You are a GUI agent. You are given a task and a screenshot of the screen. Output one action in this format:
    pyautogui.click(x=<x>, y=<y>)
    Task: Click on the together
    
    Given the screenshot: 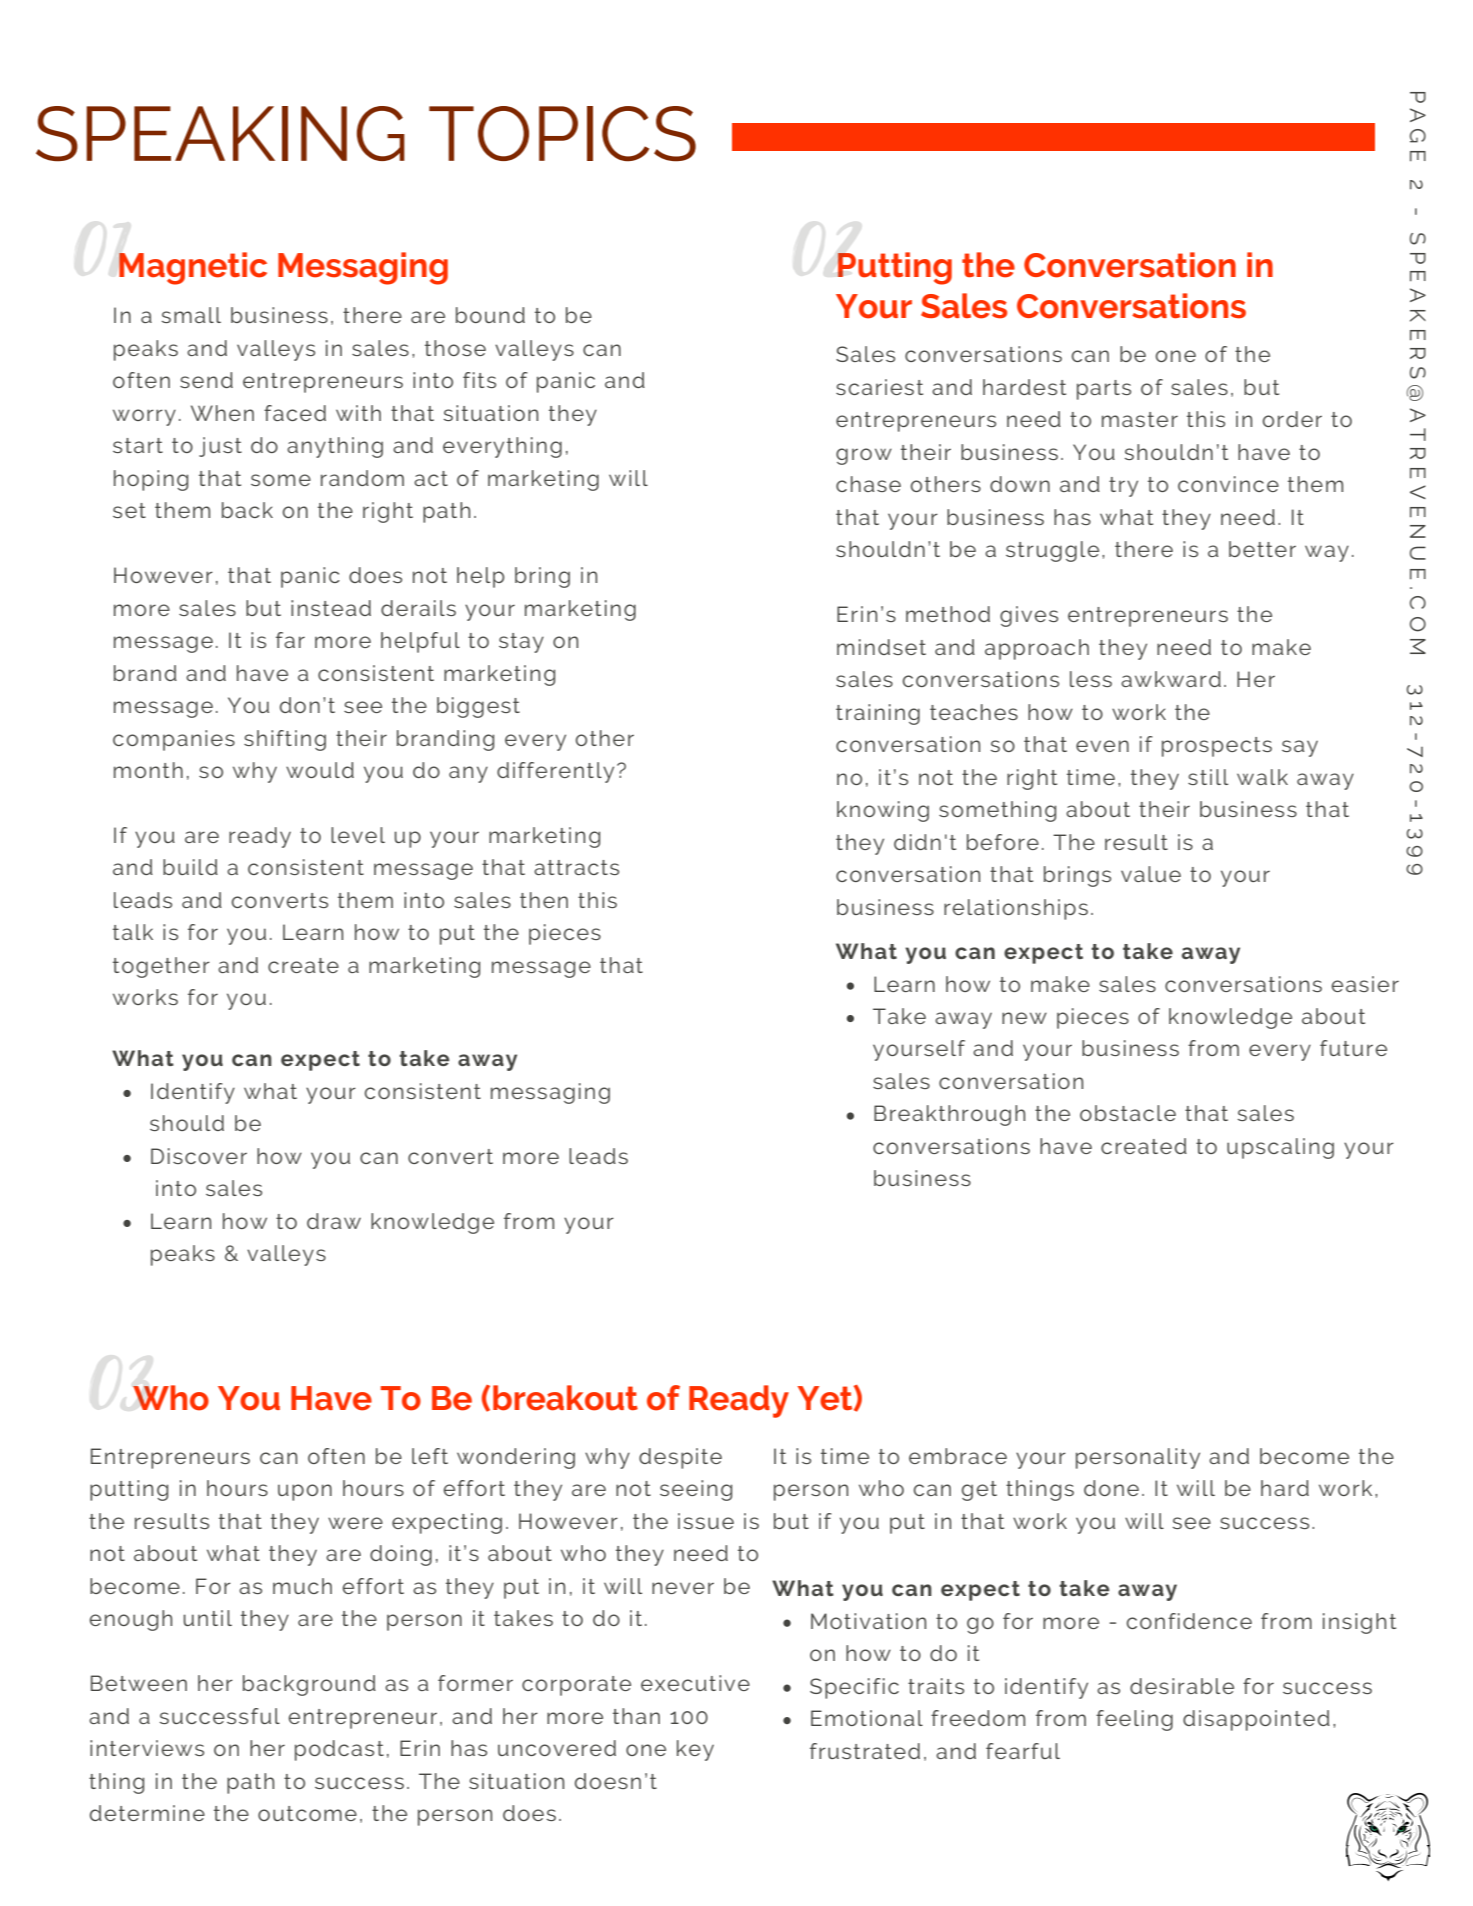 What is the action you would take?
    pyautogui.click(x=161, y=967)
